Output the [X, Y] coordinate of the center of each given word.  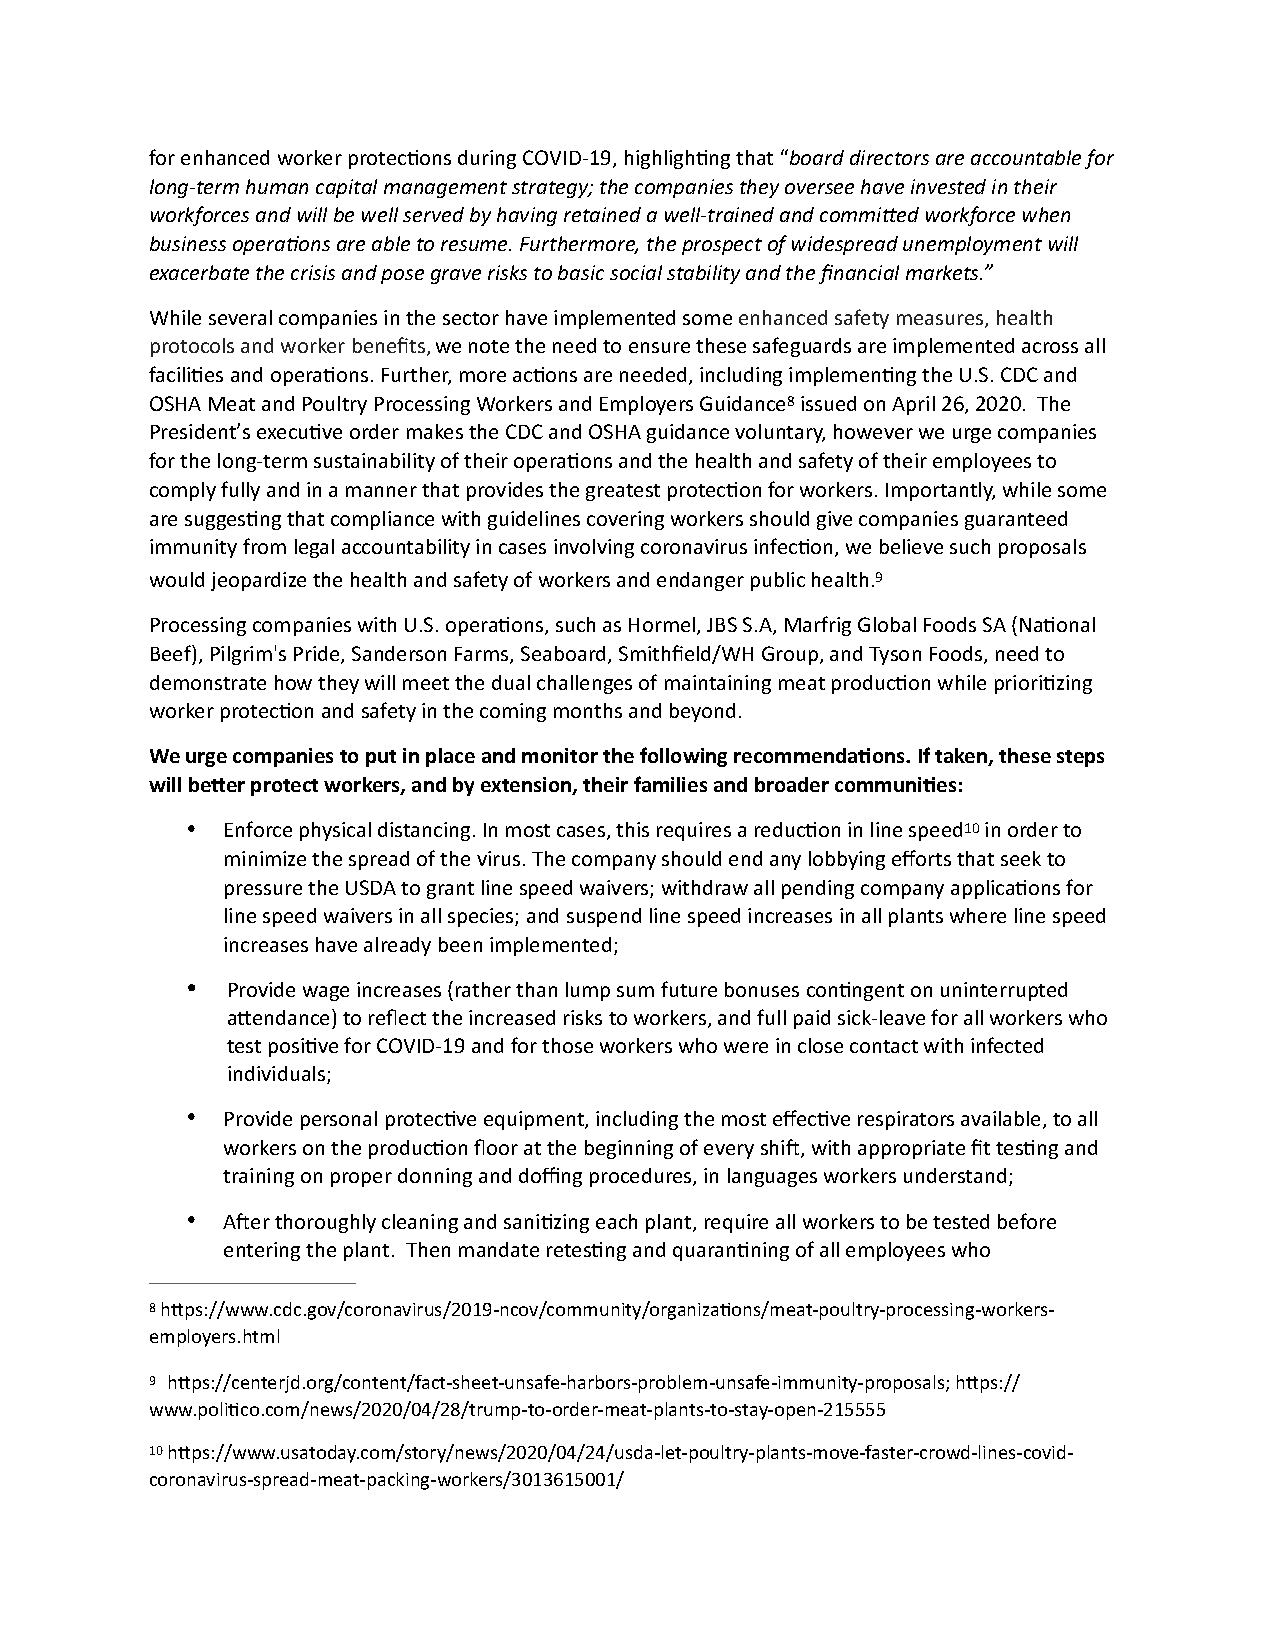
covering [625, 520]
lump [588, 991]
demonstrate [208, 682]
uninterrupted [1004, 991]
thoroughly [325, 1223]
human [277, 186]
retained [602, 214]
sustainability [374, 462]
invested [948, 186]
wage [326, 993]
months [588, 710]
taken [962, 757]
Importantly [940, 491]
